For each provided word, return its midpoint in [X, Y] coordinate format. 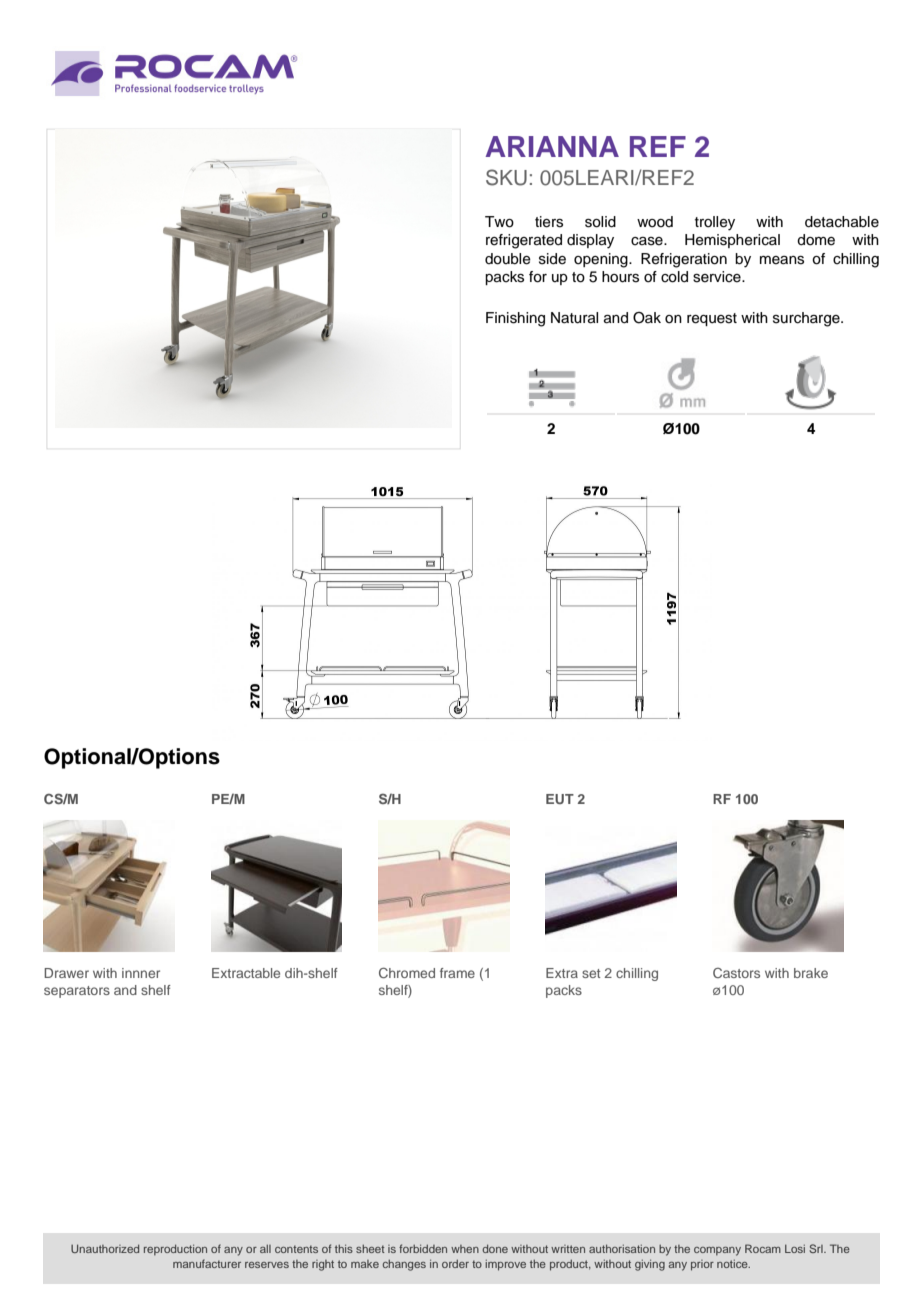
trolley [715, 223]
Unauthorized [105, 1248]
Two [499, 222]
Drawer [66, 973]
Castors [736, 973]
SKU [506, 177]
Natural [574, 318]
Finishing [515, 319]
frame [457, 973]
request [712, 319]
